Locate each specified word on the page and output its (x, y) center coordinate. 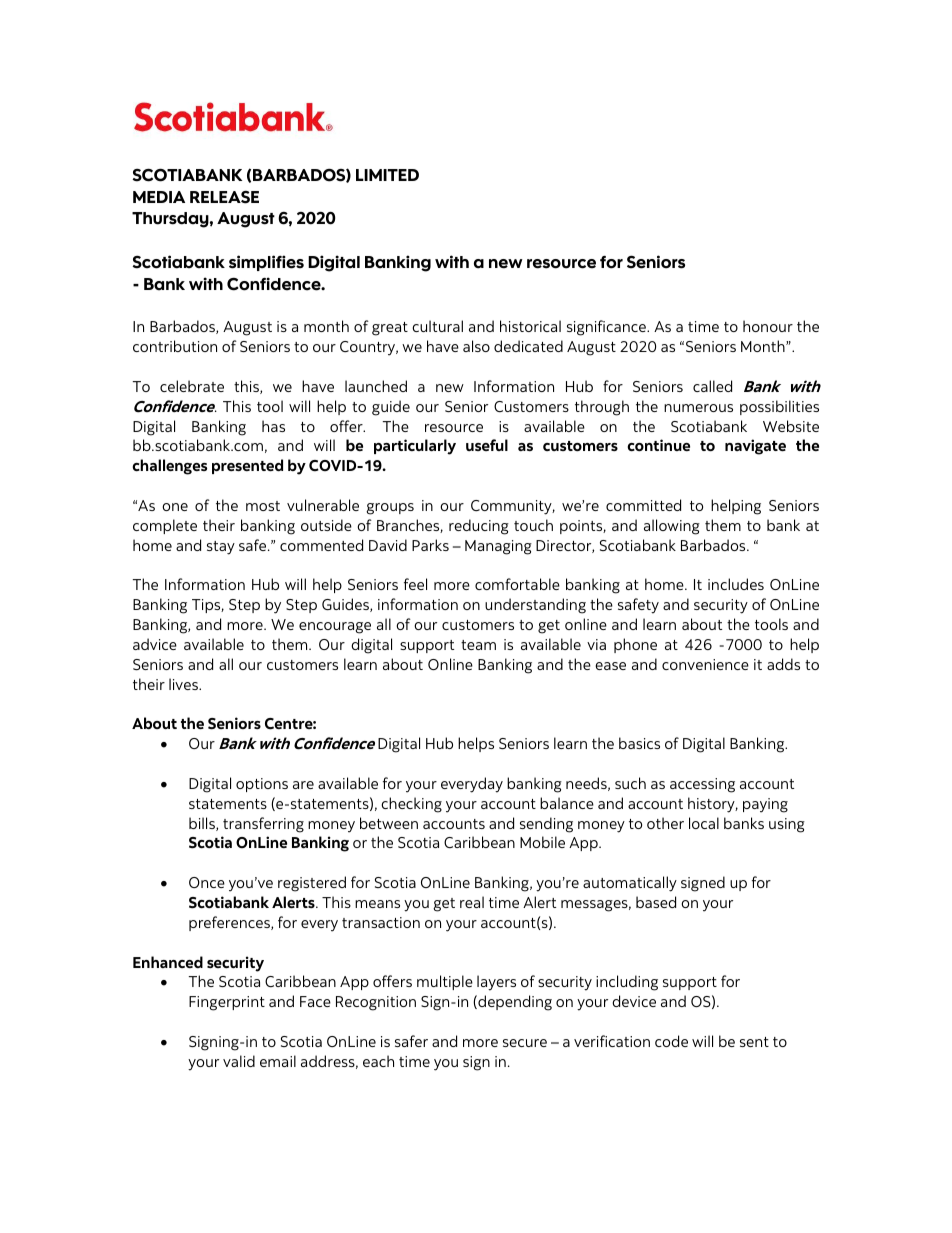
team (478, 645)
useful (487, 445)
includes (736, 584)
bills (203, 824)
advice (155, 644)
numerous (698, 408)
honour (768, 326)
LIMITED (387, 175)
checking (411, 805)
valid (239, 1061)
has (273, 426)
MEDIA (159, 197)
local (704, 823)
